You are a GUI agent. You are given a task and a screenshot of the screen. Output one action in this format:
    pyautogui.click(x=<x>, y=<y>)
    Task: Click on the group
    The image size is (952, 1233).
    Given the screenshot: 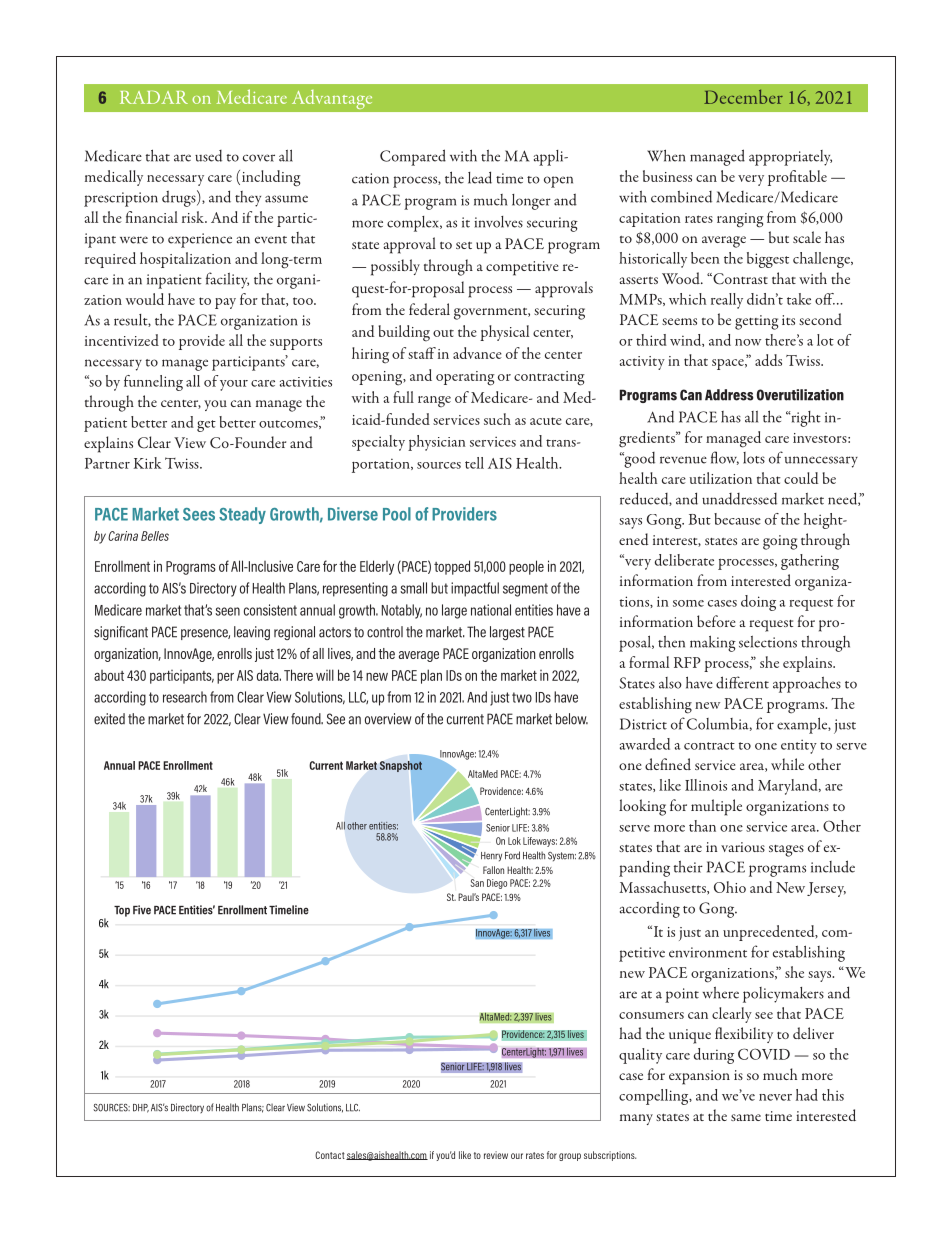 What is the action you would take?
    pyautogui.click(x=570, y=1157)
